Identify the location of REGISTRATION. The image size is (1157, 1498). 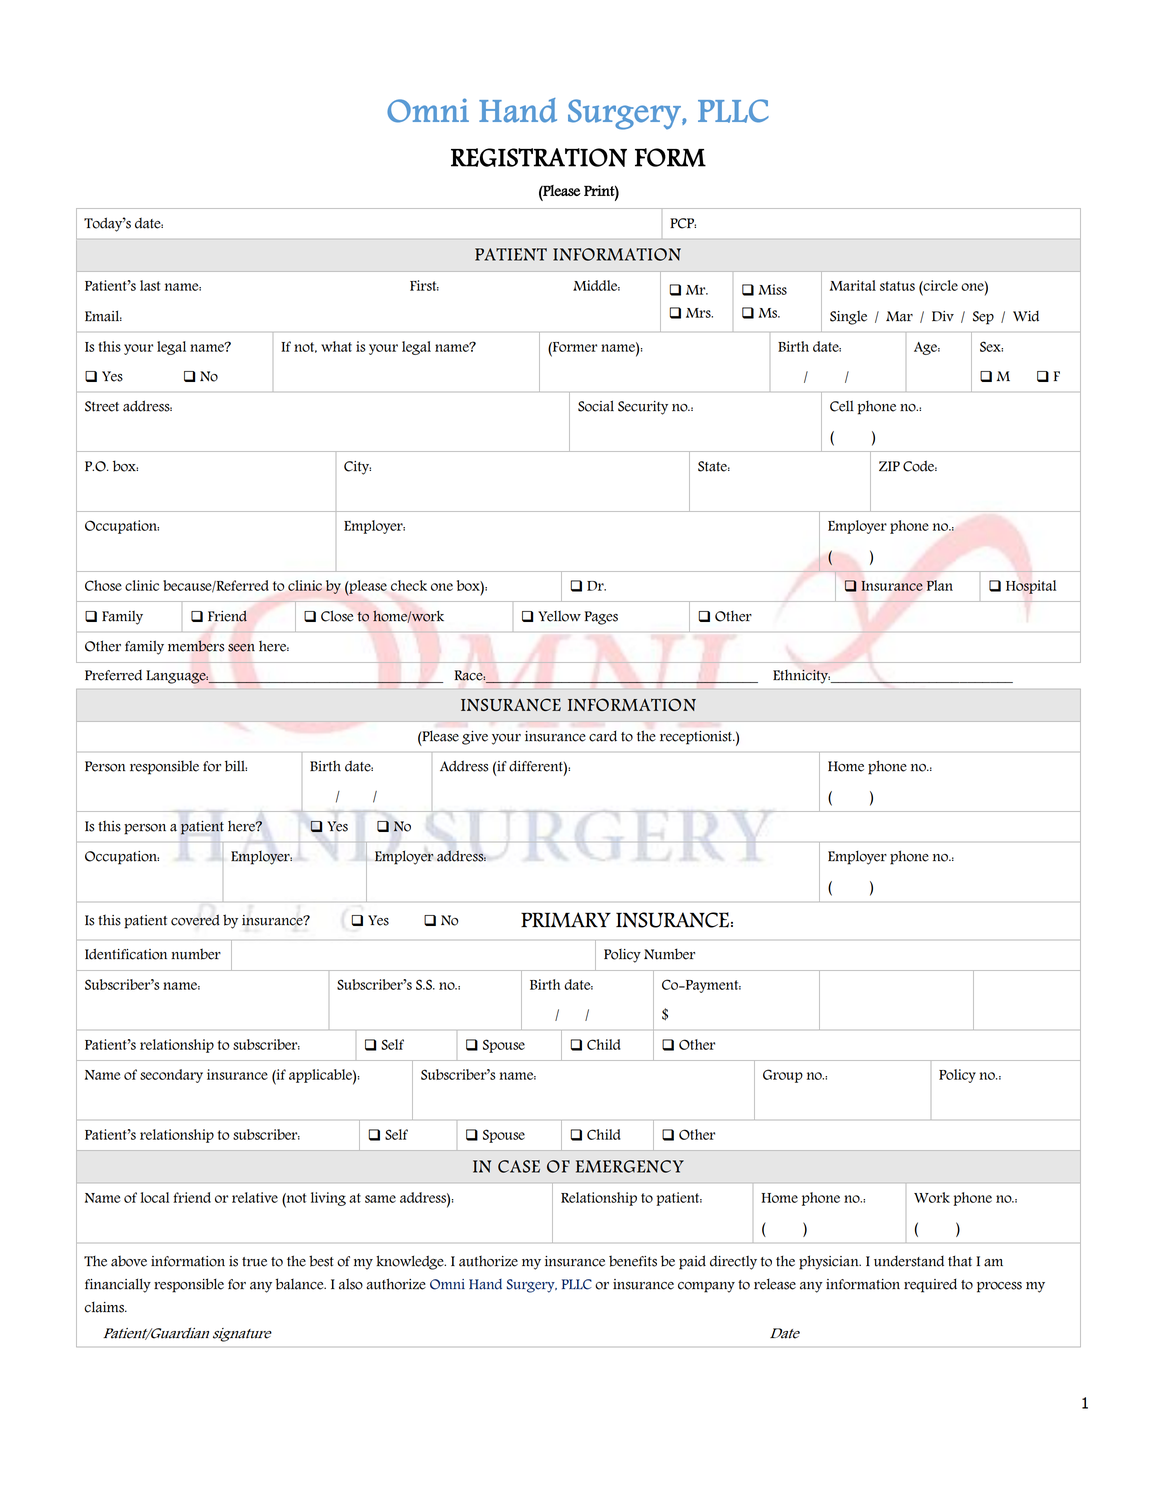
(539, 157).
